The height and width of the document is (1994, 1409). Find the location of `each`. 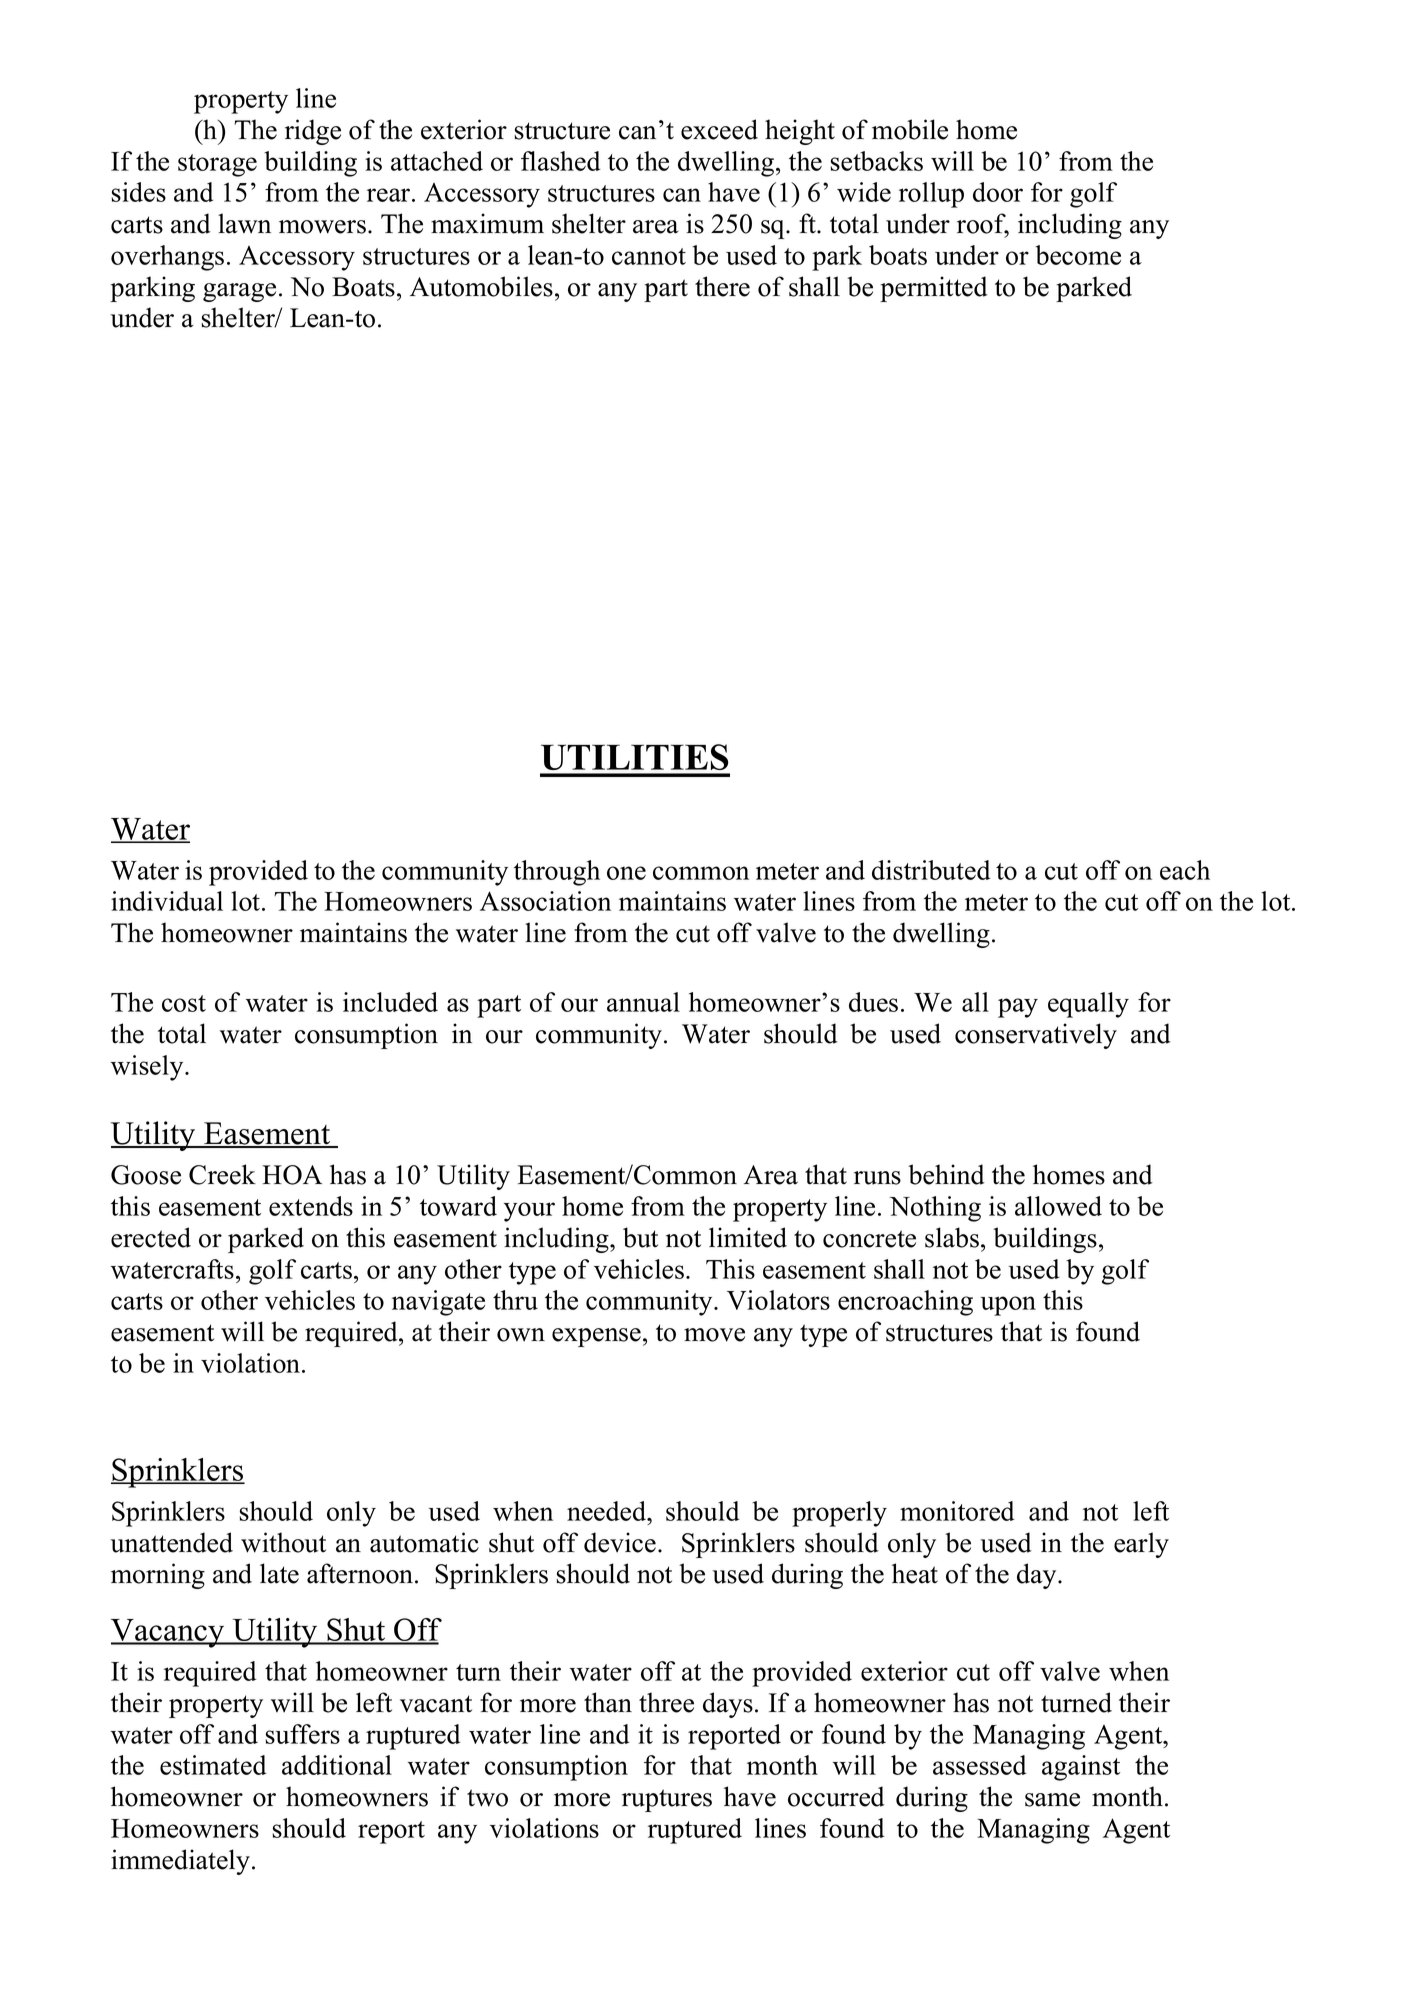

each is located at coordinates (1185, 870).
